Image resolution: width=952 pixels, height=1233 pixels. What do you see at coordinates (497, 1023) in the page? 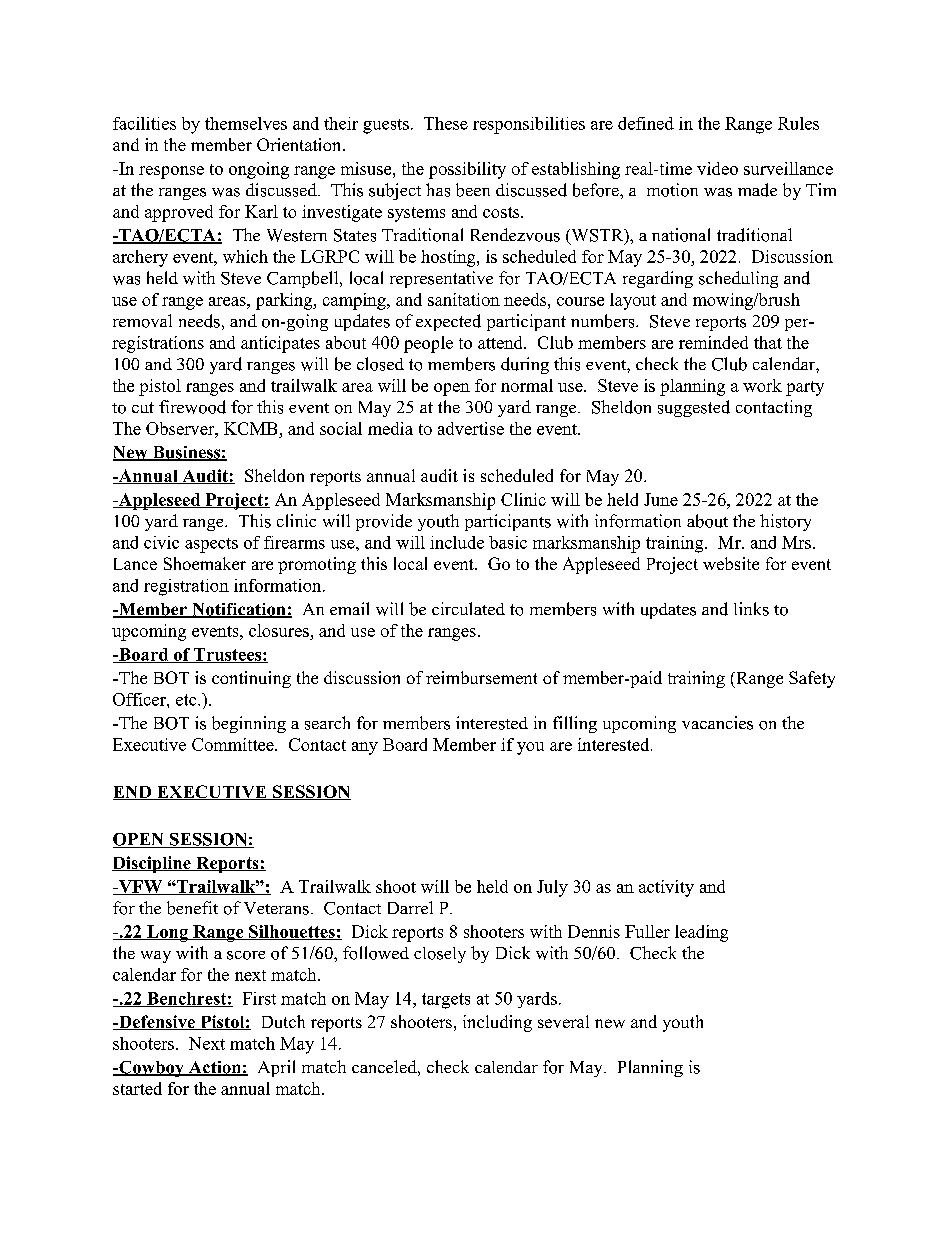
I see `including` at bounding box center [497, 1023].
